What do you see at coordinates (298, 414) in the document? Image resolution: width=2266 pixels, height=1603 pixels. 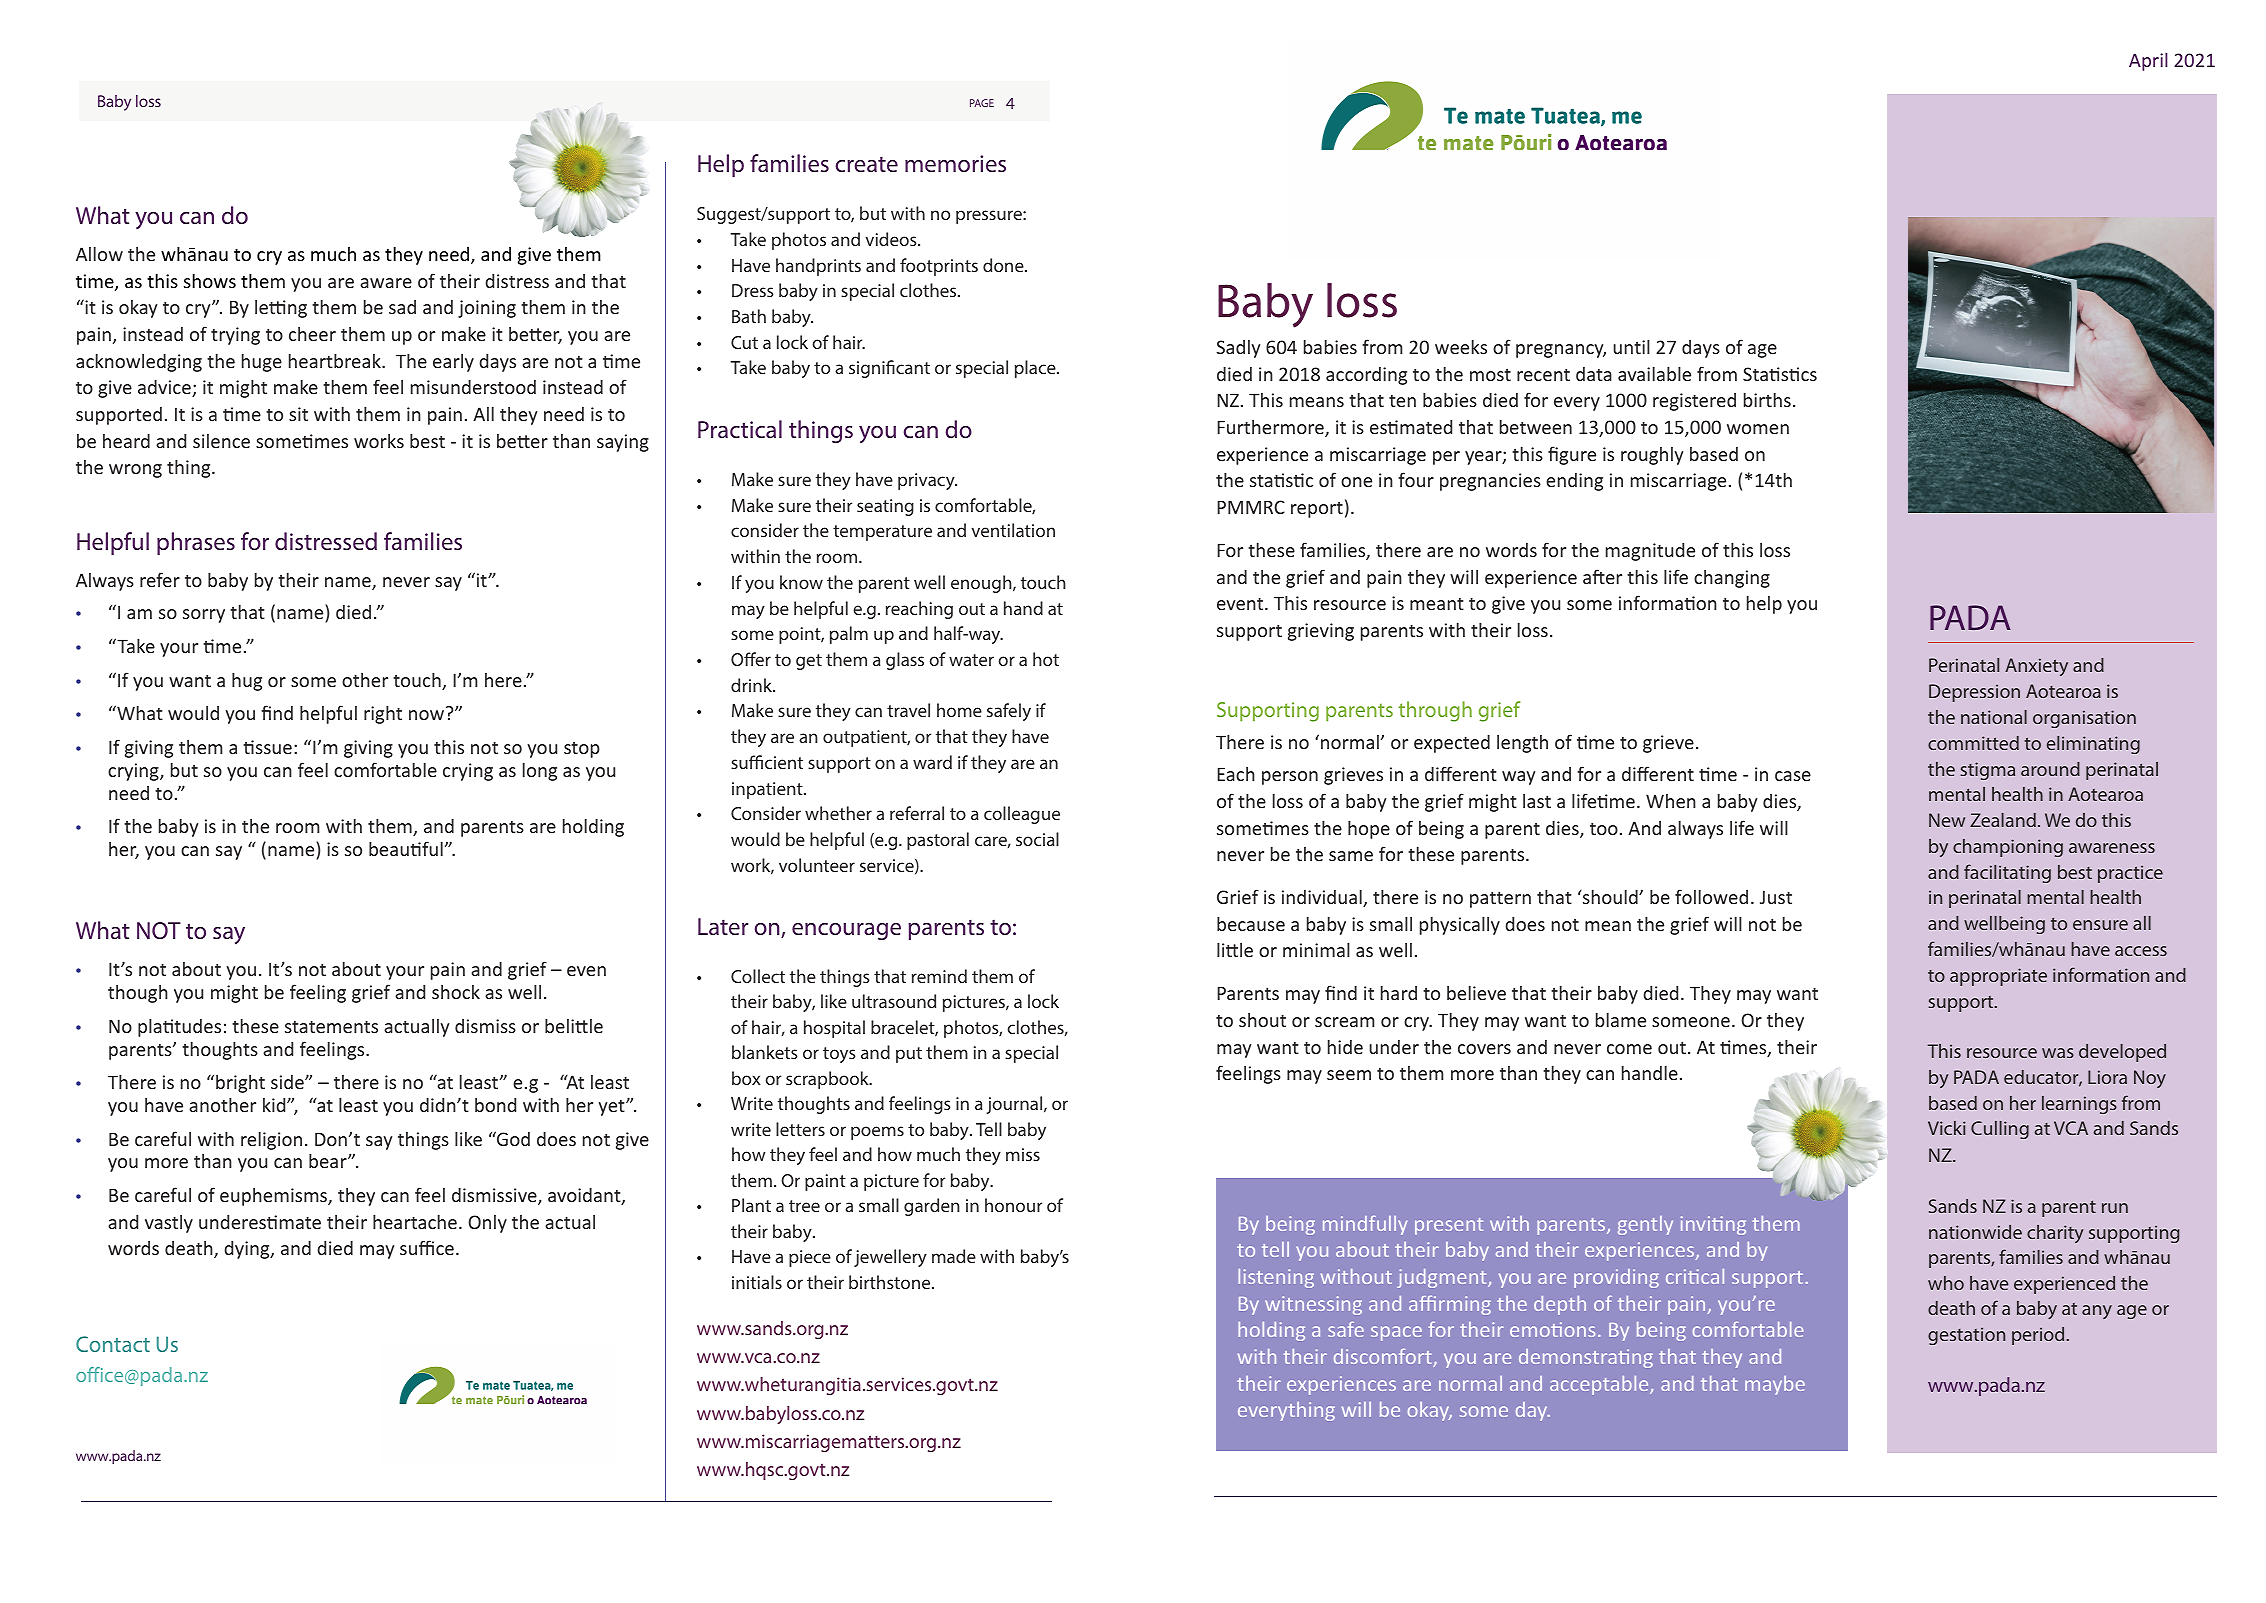 I see `sit` at bounding box center [298, 414].
